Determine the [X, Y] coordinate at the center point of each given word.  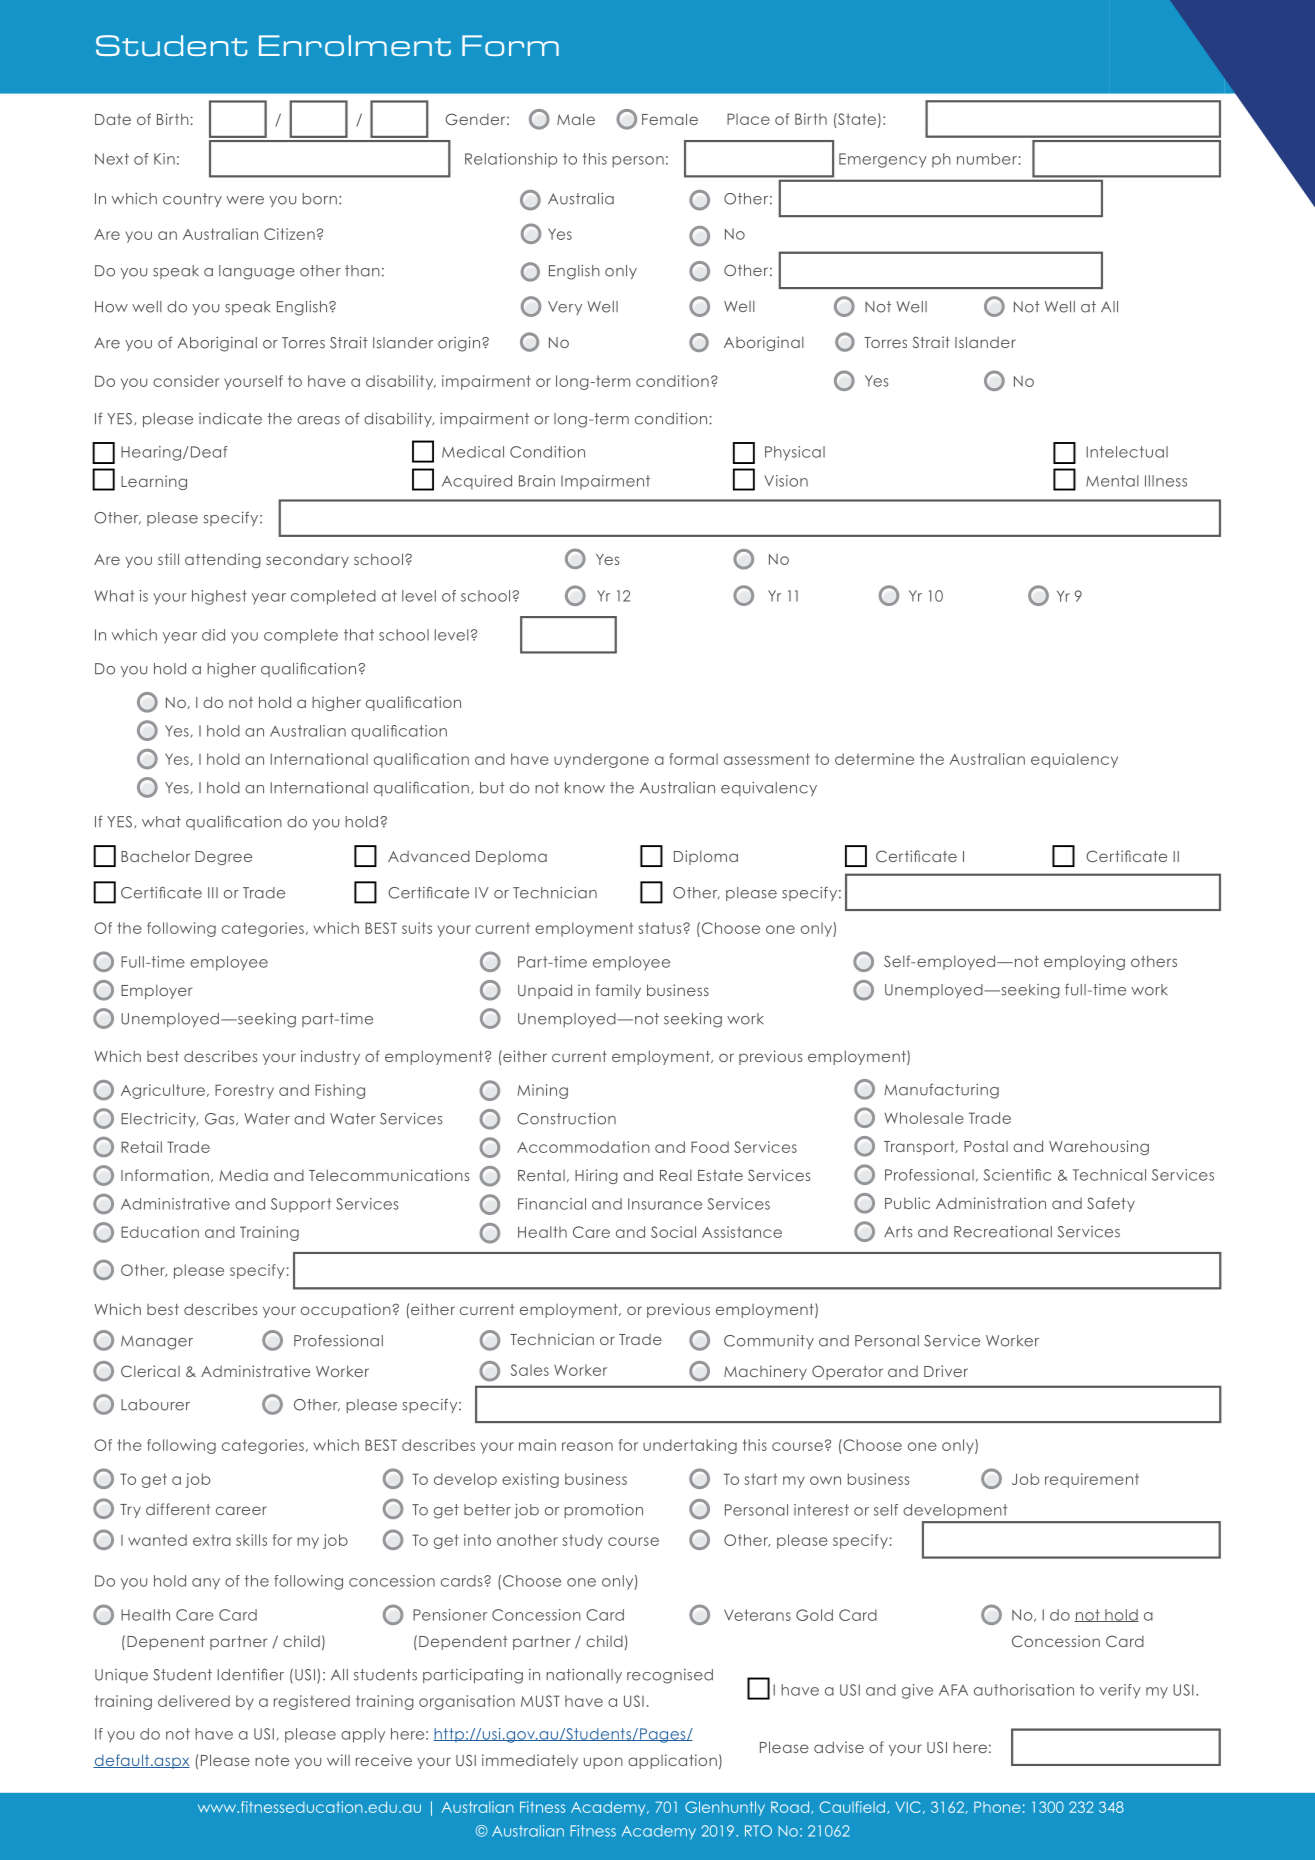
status [661, 928]
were [245, 200]
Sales [530, 1370]
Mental [1112, 481]
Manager [157, 1342]
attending [223, 560]
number [987, 159]
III [213, 892]
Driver [946, 1371]
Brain [537, 481]
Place [748, 119]
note [272, 1760]
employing [1084, 962]
